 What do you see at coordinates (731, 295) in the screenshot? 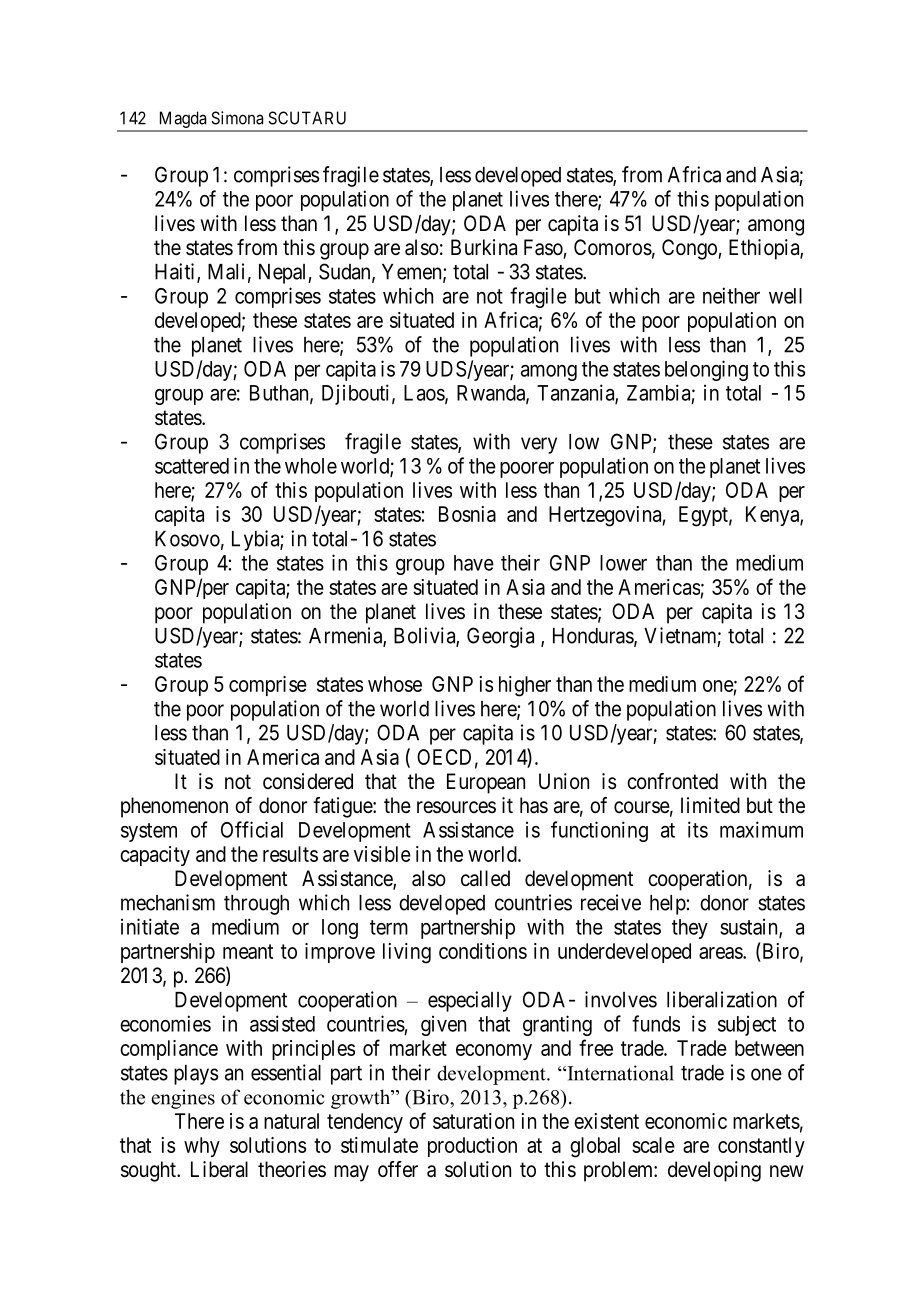
I see `neither` at bounding box center [731, 295].
